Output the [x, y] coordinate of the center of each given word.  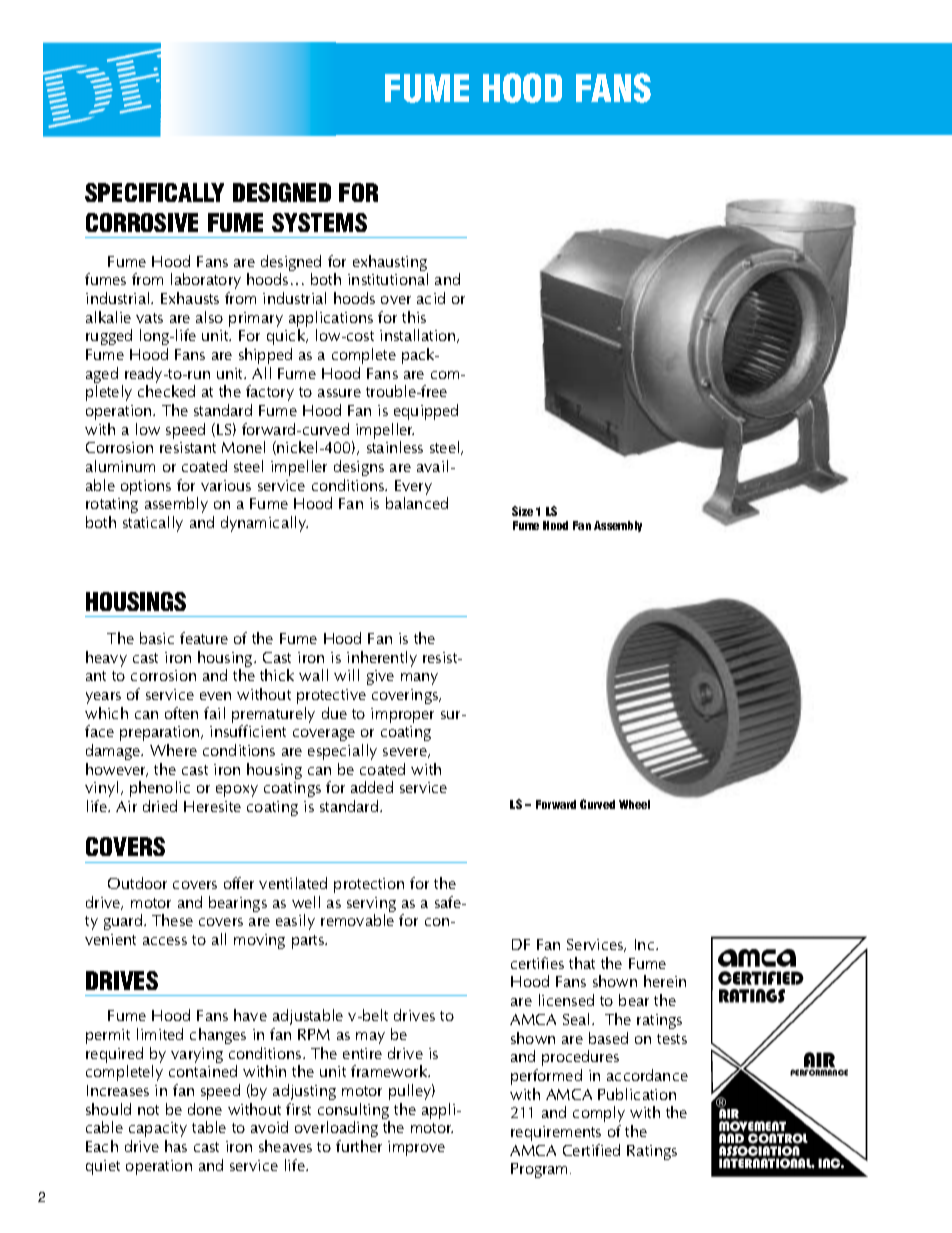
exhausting [390, 264]
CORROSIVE [142, 222]
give [380, 677]
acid [431, 298]
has [176, 1146]
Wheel [634, 804]
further [359, 1146]
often [181, 713]
